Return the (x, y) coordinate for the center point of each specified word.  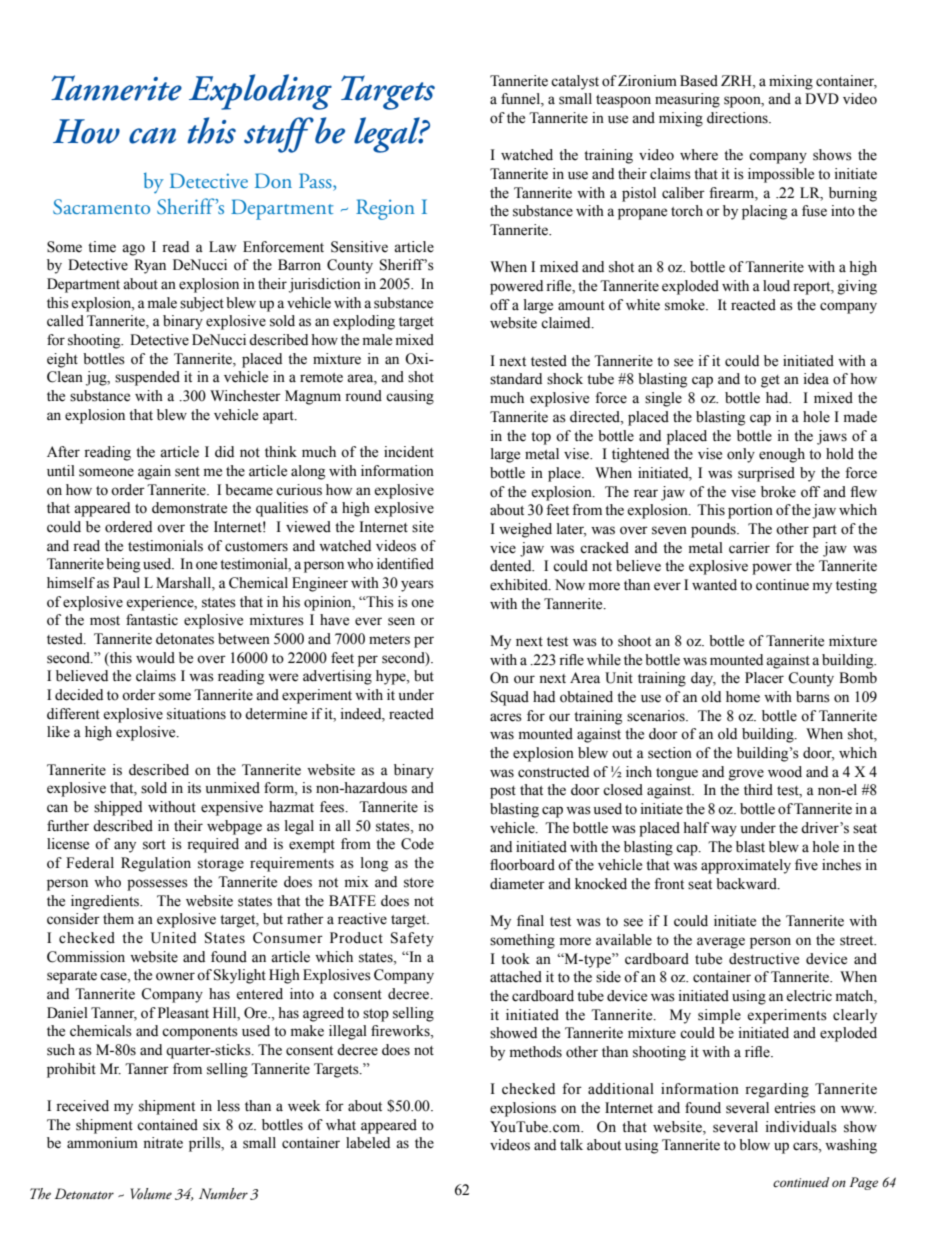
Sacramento (101, 207)
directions (738, 118)
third (758, 790)
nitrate (163, 1143)
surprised (766, 474)
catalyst (575, 82)
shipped (118, 808)
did (224, 451)
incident (409, 452)
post (503, 792)
